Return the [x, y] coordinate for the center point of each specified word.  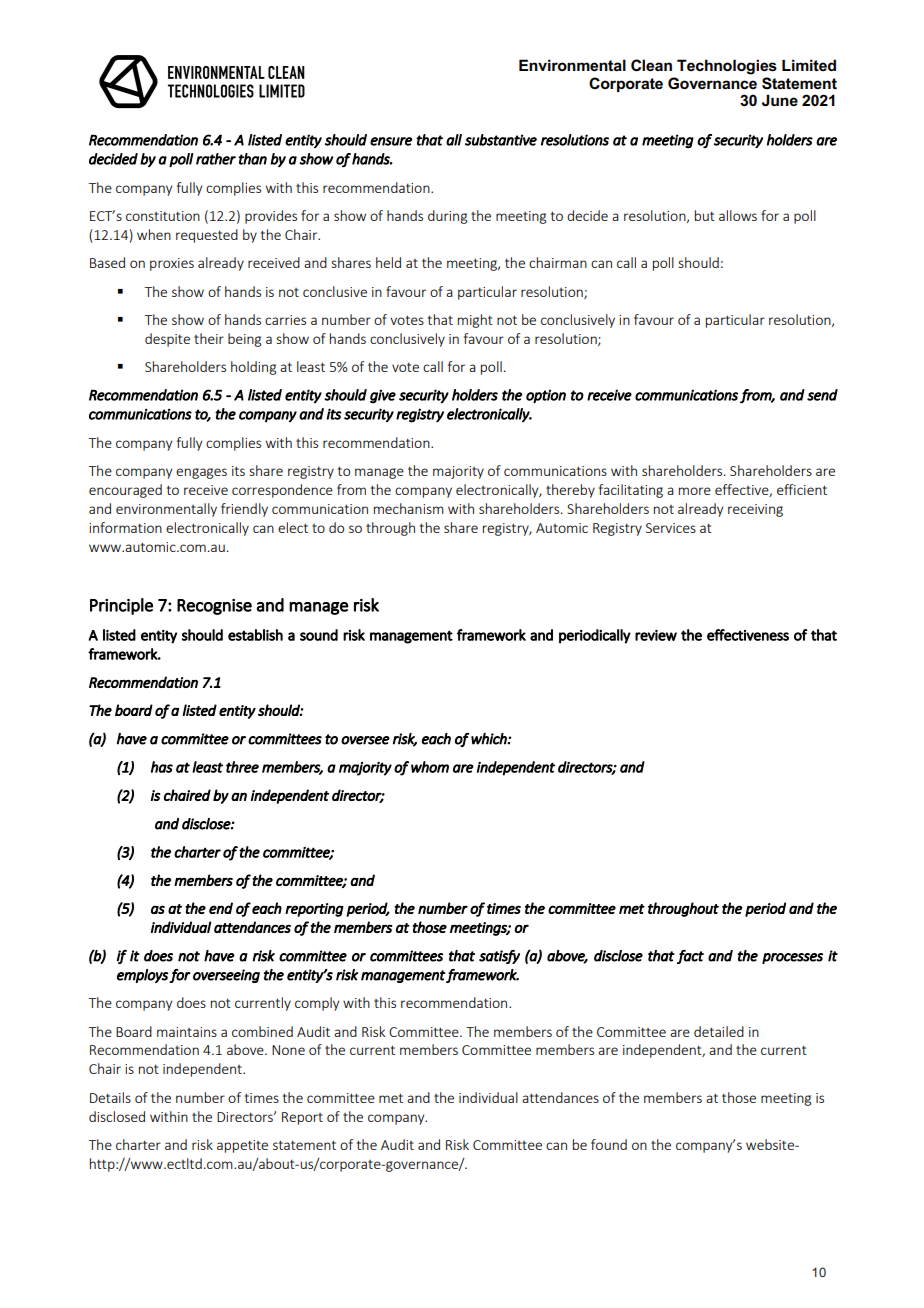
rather [216, 159]
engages [201, 473]
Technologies [727, 67]
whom [430, 767]
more [695, 491]
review [656, 635]
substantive [501, 140]
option [546, 396]
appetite [242, 1146]
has [162, 767]
